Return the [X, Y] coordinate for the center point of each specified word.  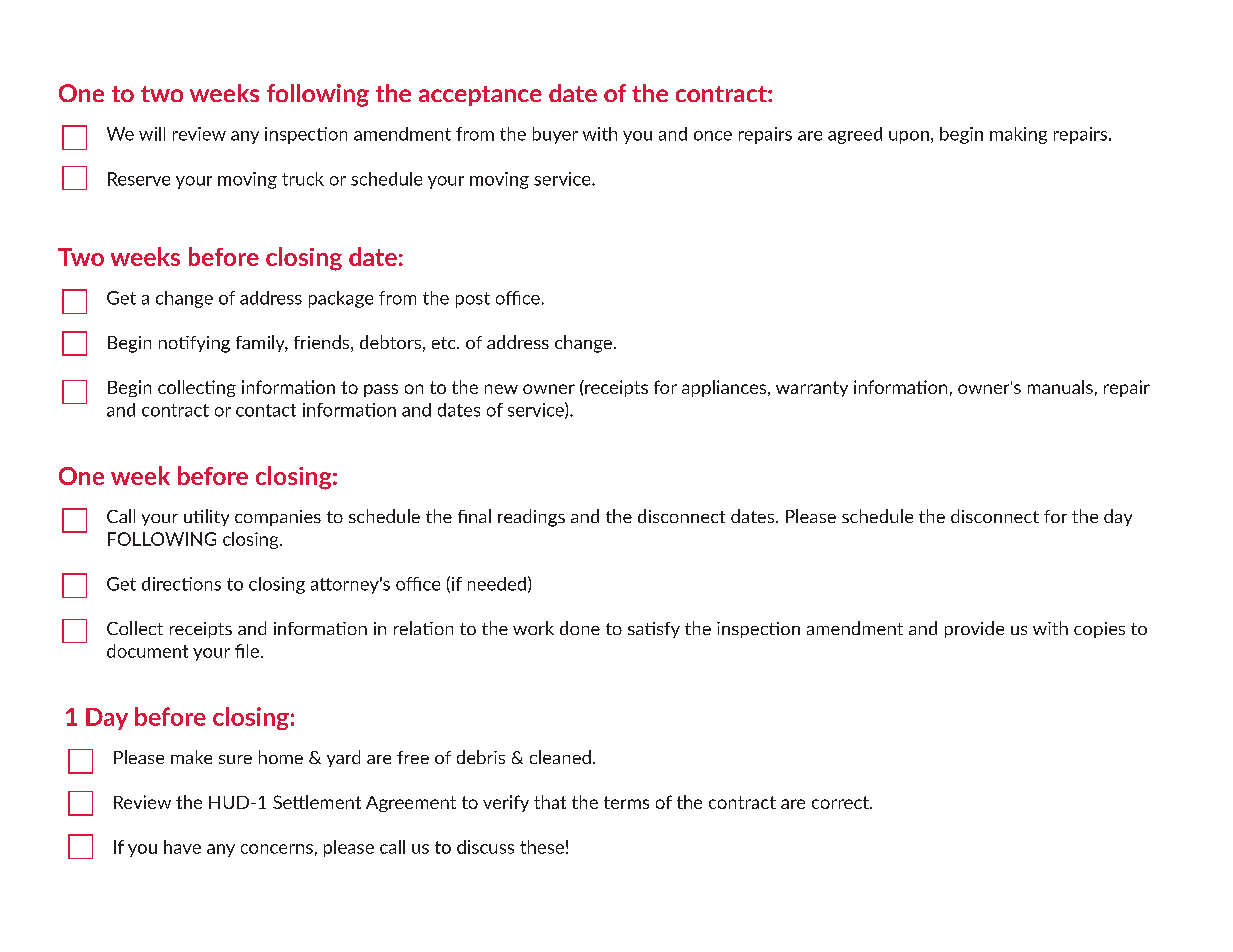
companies [278, 518]
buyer [555, 135]
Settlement [317, 802]
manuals [1060, 387]
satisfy [654, 630]
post [473, 300]
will [152, 134]
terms [626, 802]
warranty [812, 389]
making [1018, 135]
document [147, 651]
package [341, 299]
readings [531, 518]
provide [974, 629]
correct [841, 802]
